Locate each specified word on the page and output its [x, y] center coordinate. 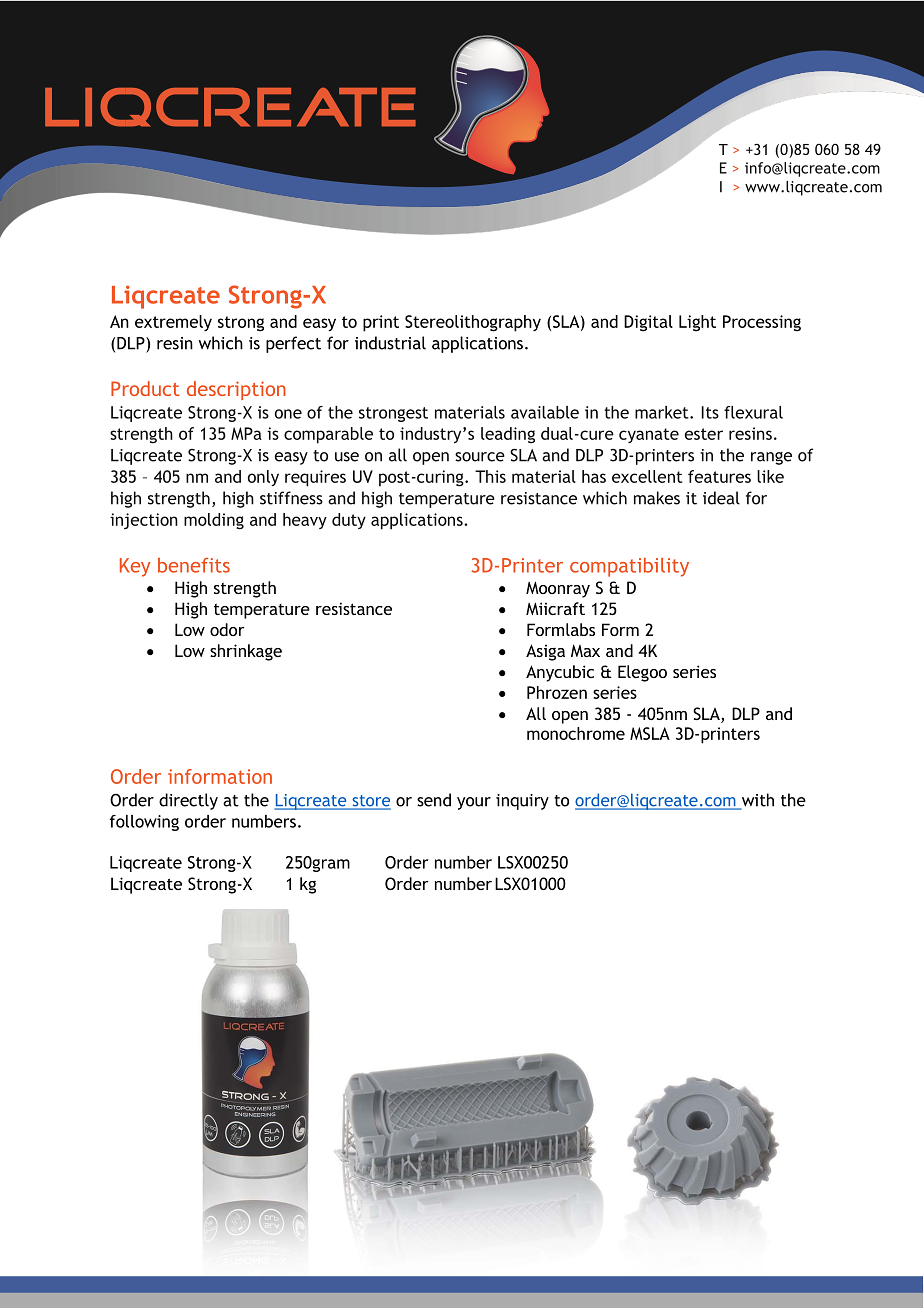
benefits [194, 565]
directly [188, 801]
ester [704, 434]
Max [585, 650]
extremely [173, 323]
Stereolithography [473, 323]
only [263, 478]
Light [697, 323]
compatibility [629, 567]
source [480, 457]
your [474, 803]
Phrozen [557, 692]
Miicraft [555, 608]
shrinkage [246, 652]
